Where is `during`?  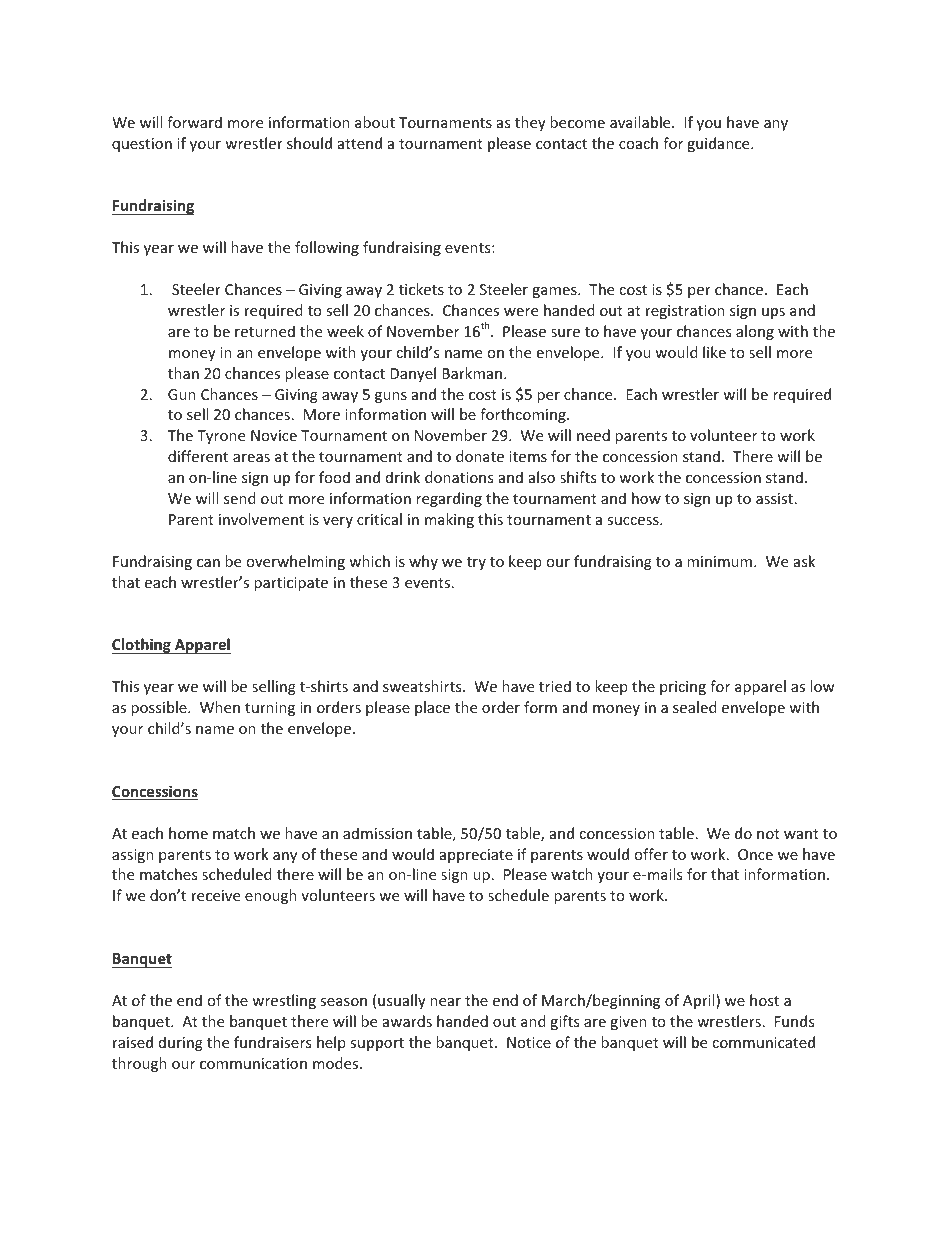 during is located at coordinates (181, 1043).
